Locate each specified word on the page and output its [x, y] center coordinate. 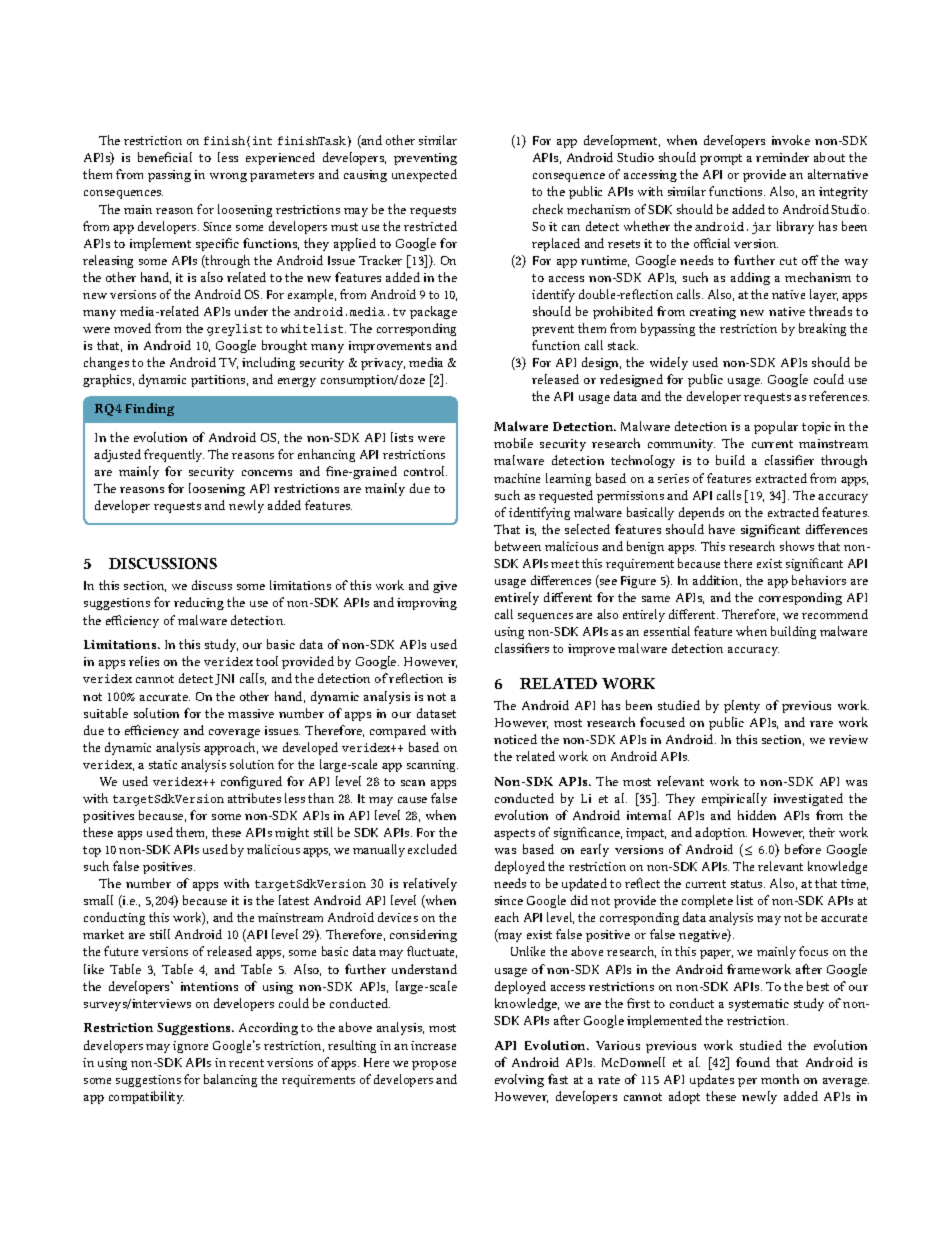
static [163, 764]
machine [517, 478]
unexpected [424, 175]
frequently [174, 455]
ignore [190, 1047]
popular [776, 427]
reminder [782, 157]
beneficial [165, 157]
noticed [515, 739]
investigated [808, 799]
